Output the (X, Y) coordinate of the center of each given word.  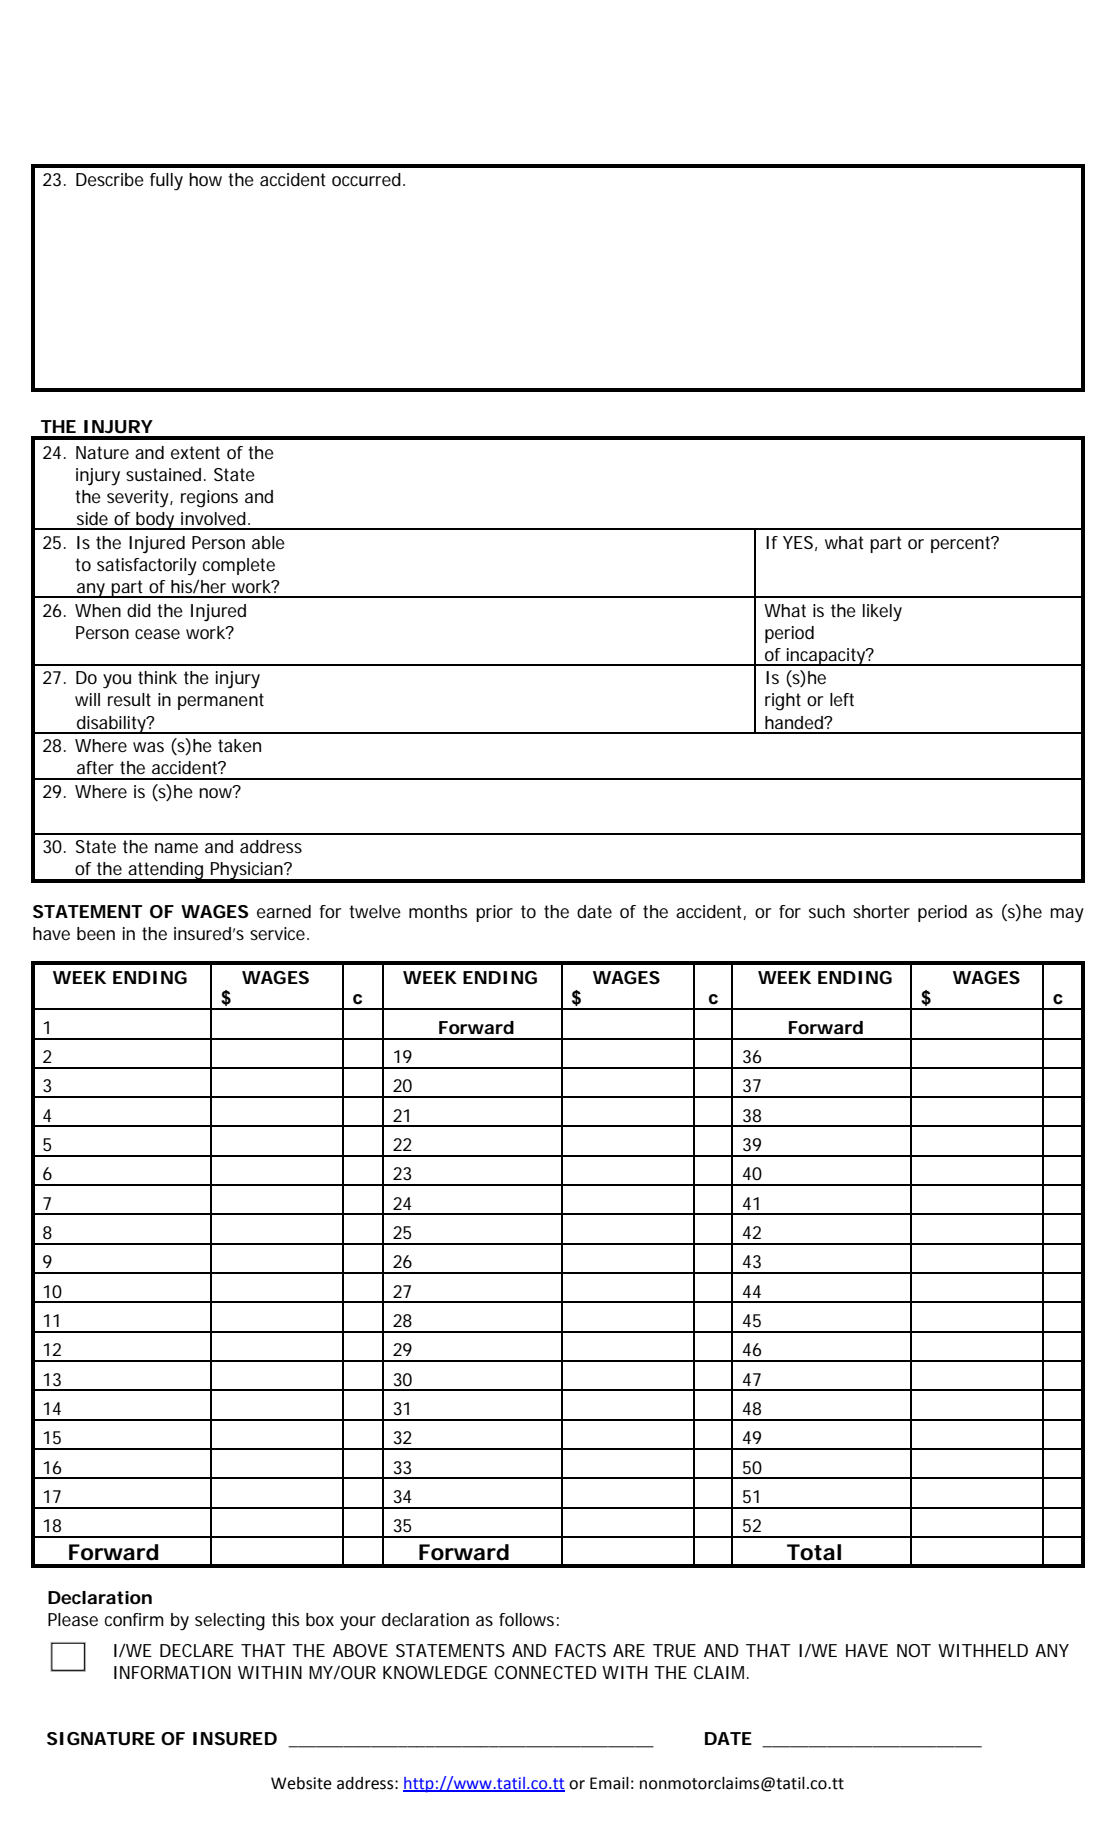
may (1067, 915)
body (155, 521)
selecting (230, 1622)
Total (814, 1552)
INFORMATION (172, 1672)
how (205, 179)
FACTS (580, 1650)
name (176, 848)
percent (962, 544)
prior (494, 913)
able (268, 542)
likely (882, 613)
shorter (881, 911)
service (279, 933)
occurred (366, 179)
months (438, 912)
